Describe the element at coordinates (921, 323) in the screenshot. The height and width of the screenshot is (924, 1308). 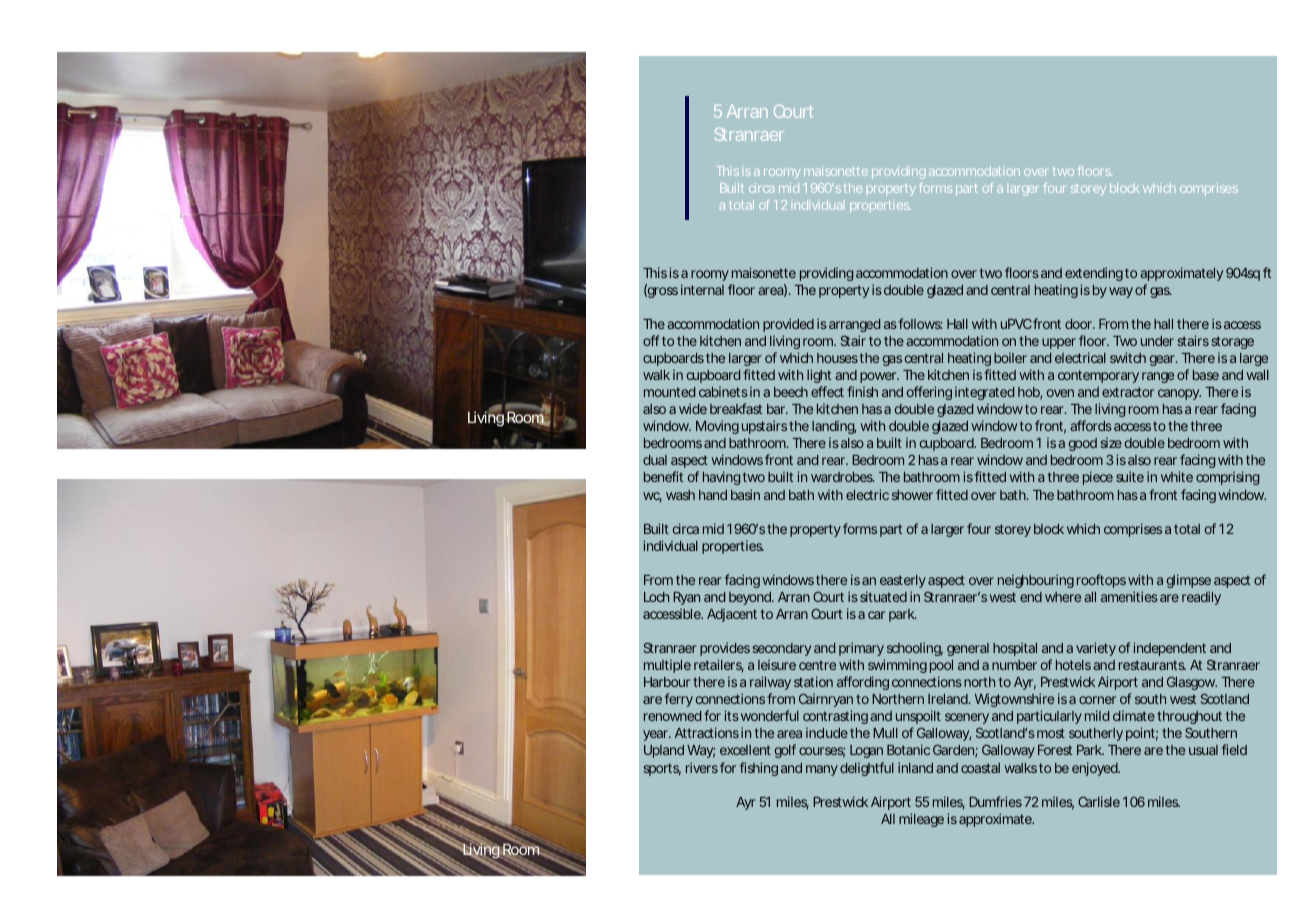
I see `follows` at that location.
